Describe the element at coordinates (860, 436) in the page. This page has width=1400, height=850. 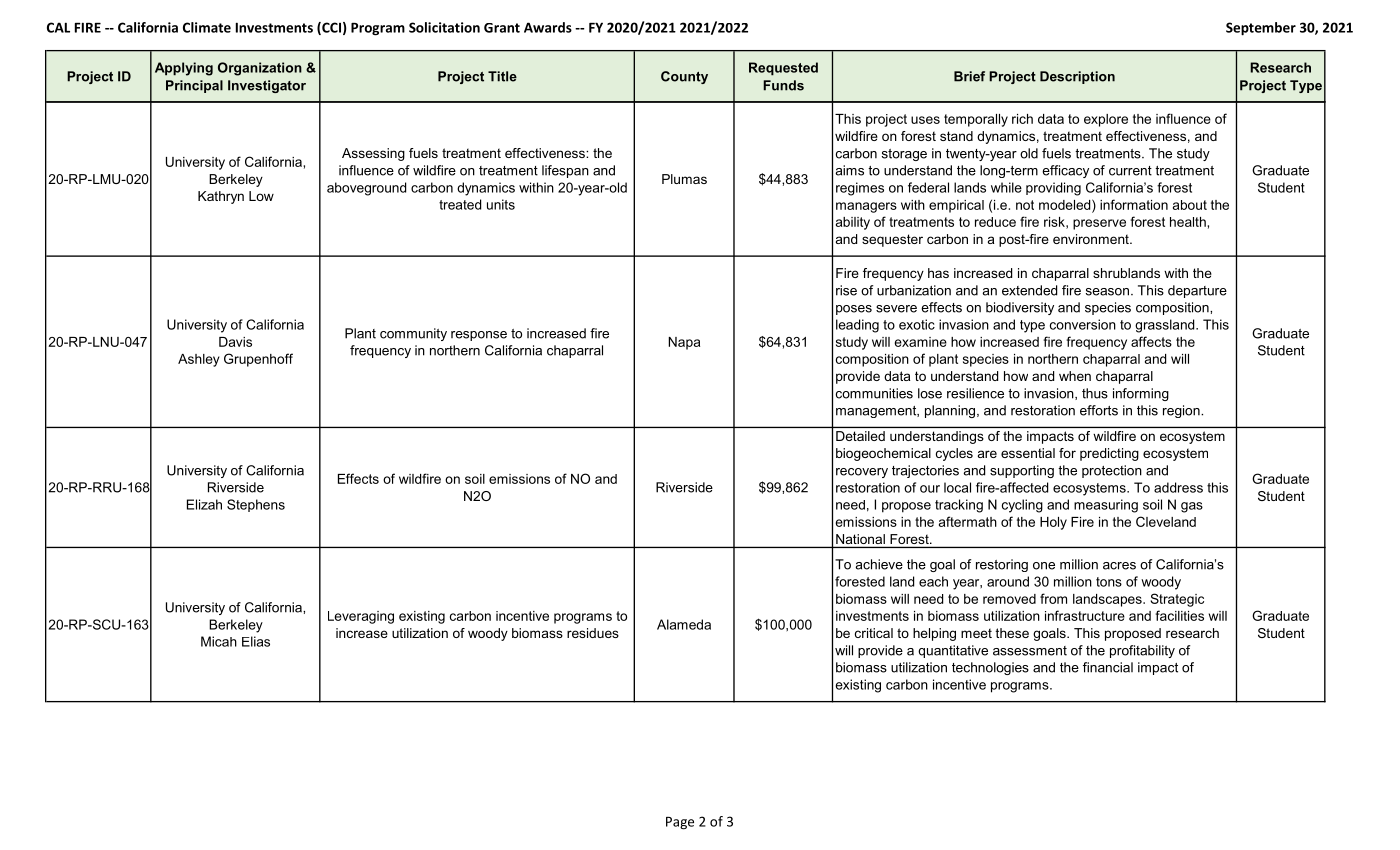
I see `Detailed` at that location.
